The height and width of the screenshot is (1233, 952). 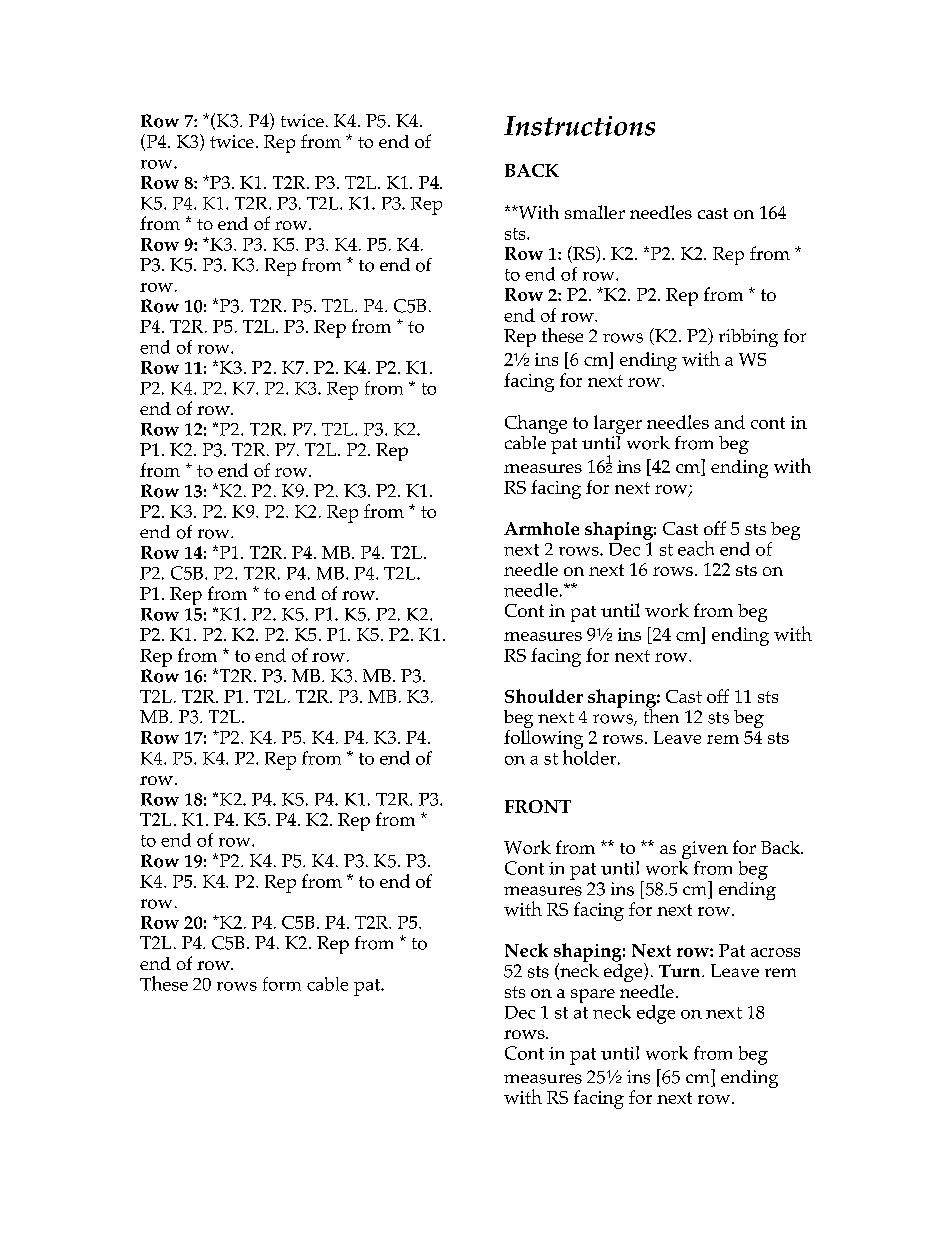 I want to click on ribbing, so click(x=748, y=338).
